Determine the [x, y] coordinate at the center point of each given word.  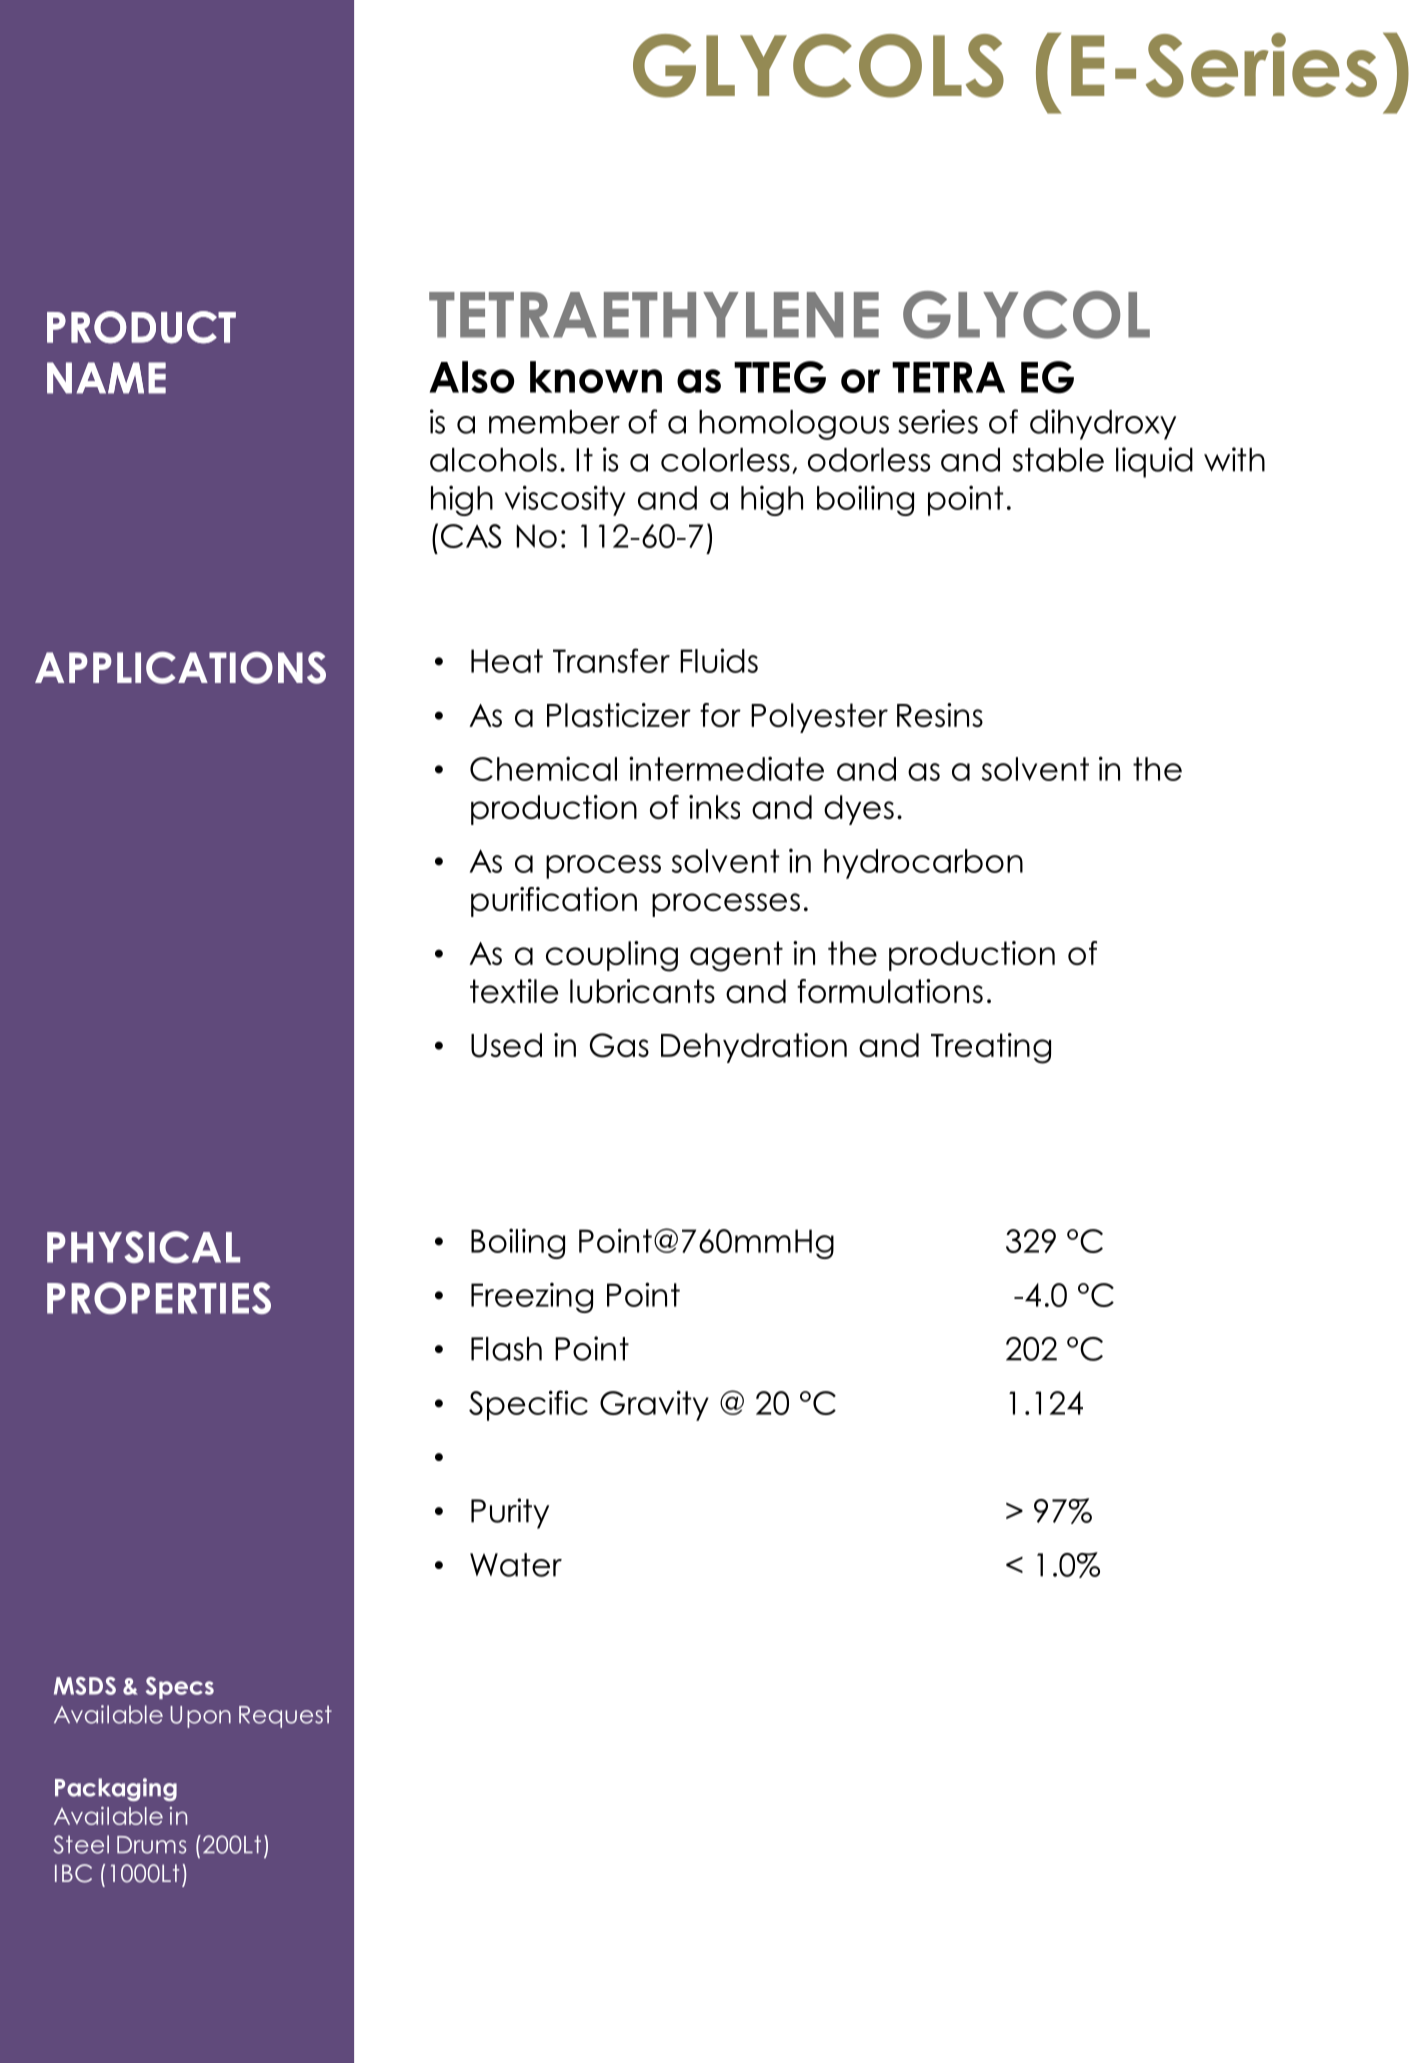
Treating [991, 1048]
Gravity [654, 1405]
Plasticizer [619, 715]
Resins [940, 715]
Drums [151, 1845]
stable [1058, 460]
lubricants [642, 991]
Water [516, 1565]
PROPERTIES [159, 1298]
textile [514, 991]
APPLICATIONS [180, 668]
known [596, 377]
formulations [890, 991]
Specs [180, 1688]
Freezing [532, 1297]
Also [471, 377]
